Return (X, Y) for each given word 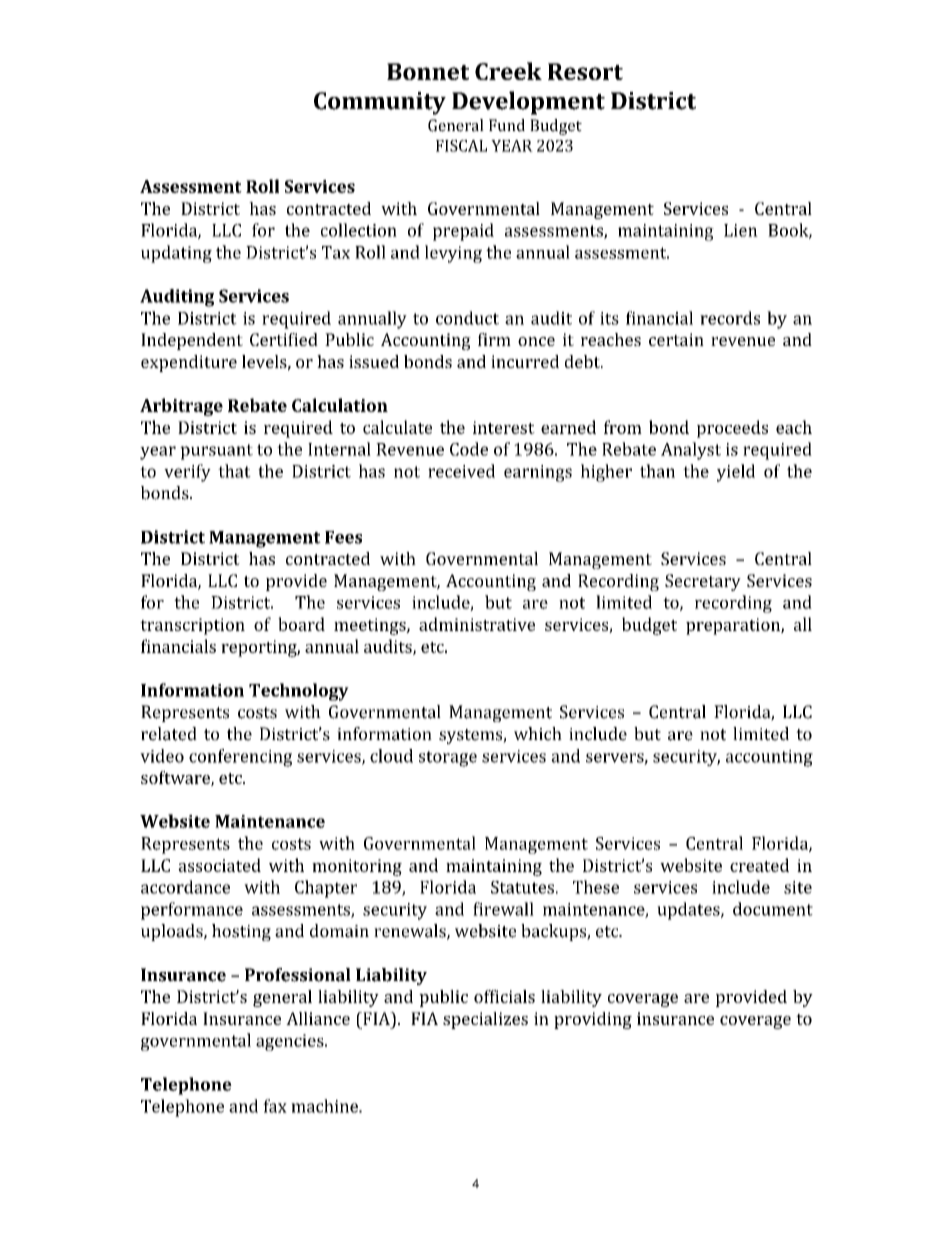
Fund (507, 125)
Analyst (691, 451)
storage (448, 759)
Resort (585, 71)
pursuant (216, 452)
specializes (485, 1020)
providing (593, 1020)
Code (469, 449)
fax (275, 1106)
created (759, 865)
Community (380, 103)
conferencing (240, 758)
